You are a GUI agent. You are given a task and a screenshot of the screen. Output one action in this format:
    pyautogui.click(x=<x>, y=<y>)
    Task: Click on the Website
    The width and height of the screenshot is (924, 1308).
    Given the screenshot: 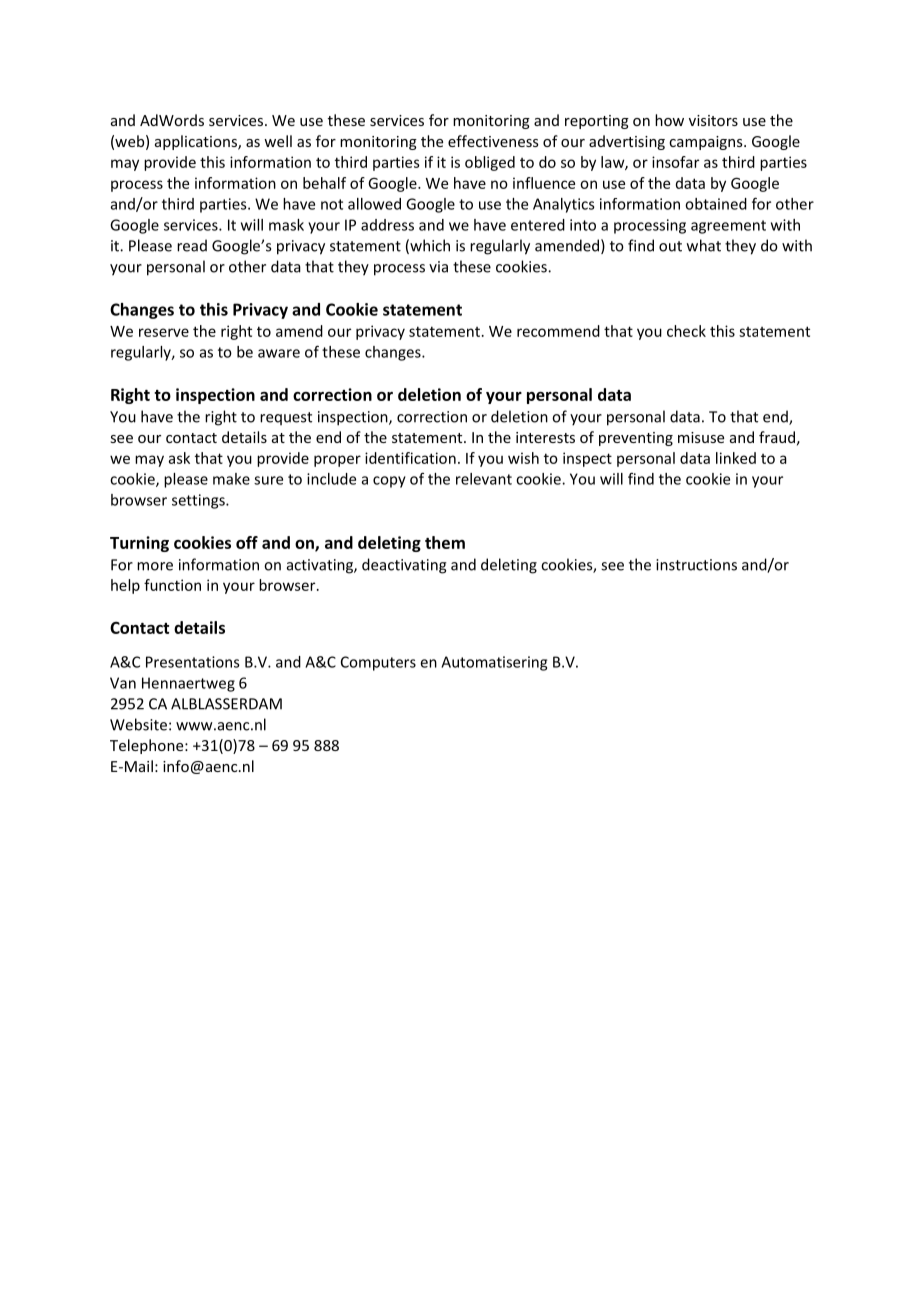 What is the action you would take?
    pyautogui.click(x=138, y=724)
